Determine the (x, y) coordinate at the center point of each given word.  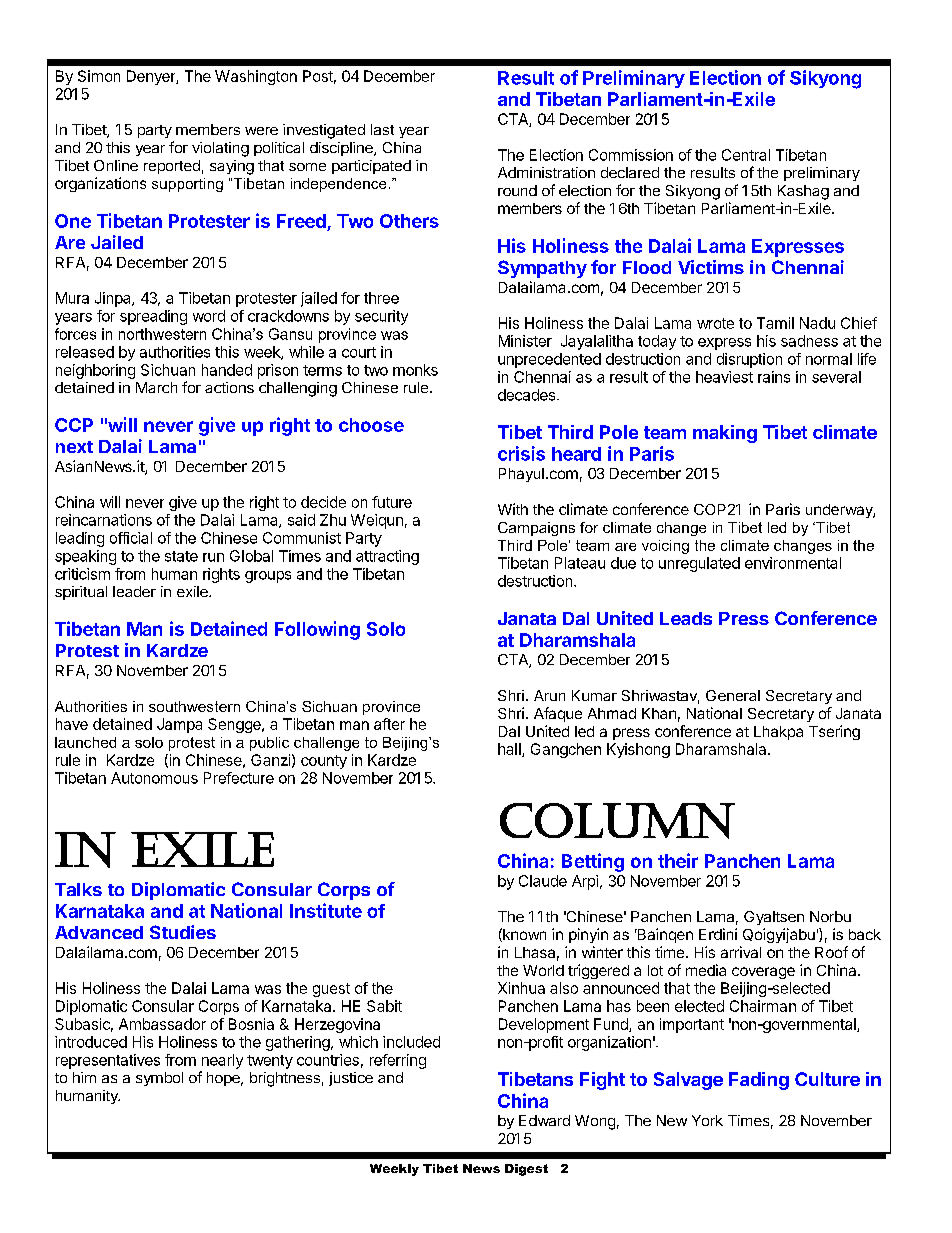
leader (134, 591)
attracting (387, 557)
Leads (686, 618)
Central (746, 155)
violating (220, 149)
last (382, 129)
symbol (159, 1079)
